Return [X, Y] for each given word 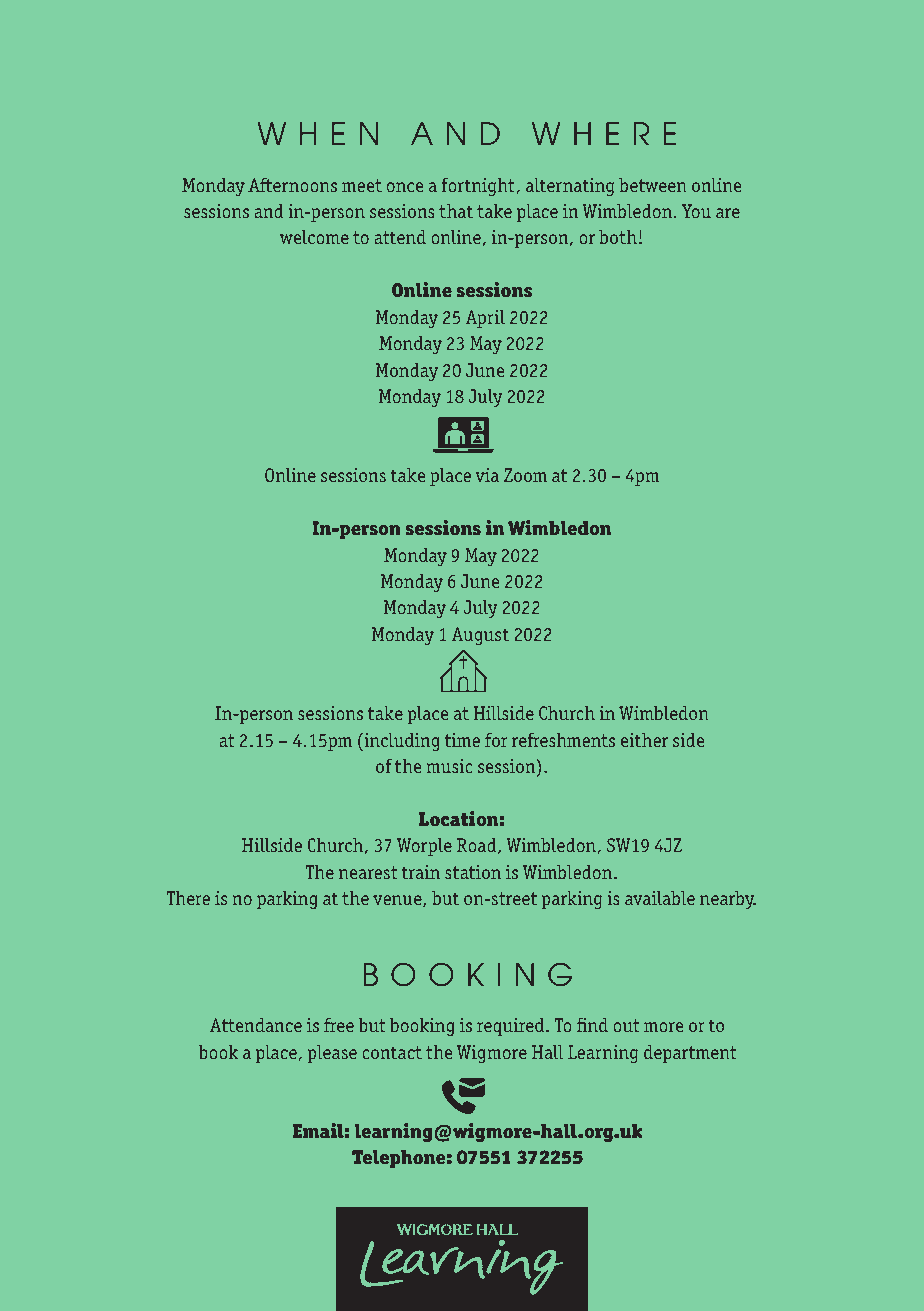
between [653, 185]
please [332, 1054]
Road [478, 846]
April [485, 319]
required [512, 1027]
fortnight [478, 187]
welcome [314, 237]
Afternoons [292, 185]
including [400, 742]
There [188, 898]
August [480, 636]
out [626, 1025]
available [660, 898]
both [618, 237]
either [644, 740]
